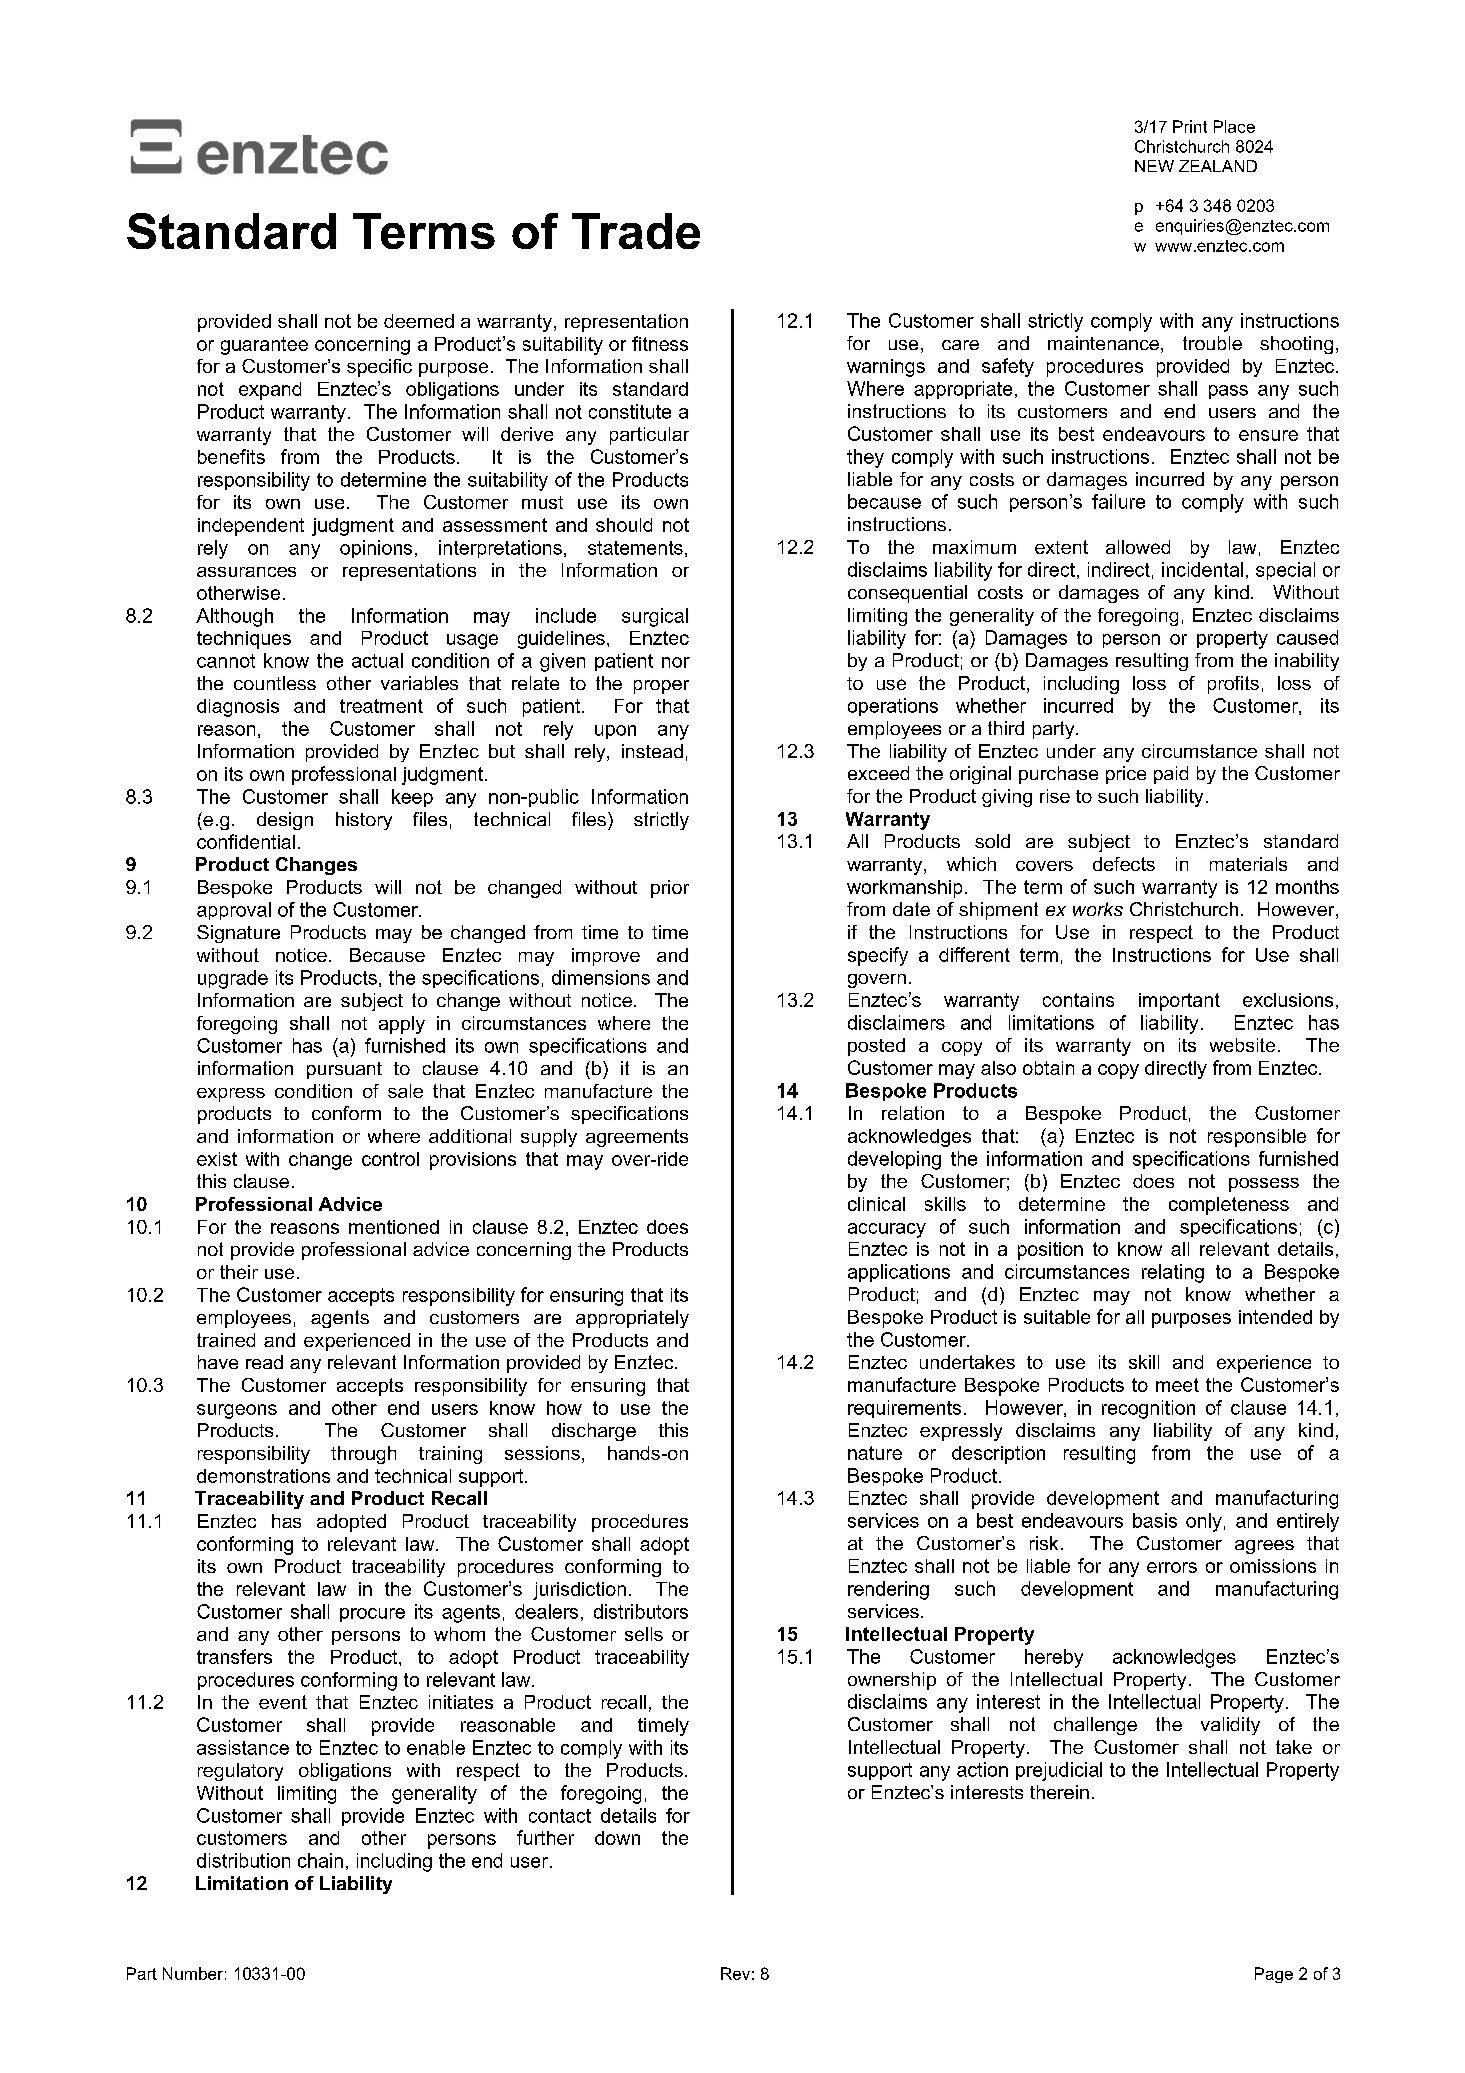 This screenshot has width=1465, height=2073. I want to click on allowed, so click(1138, 547).
